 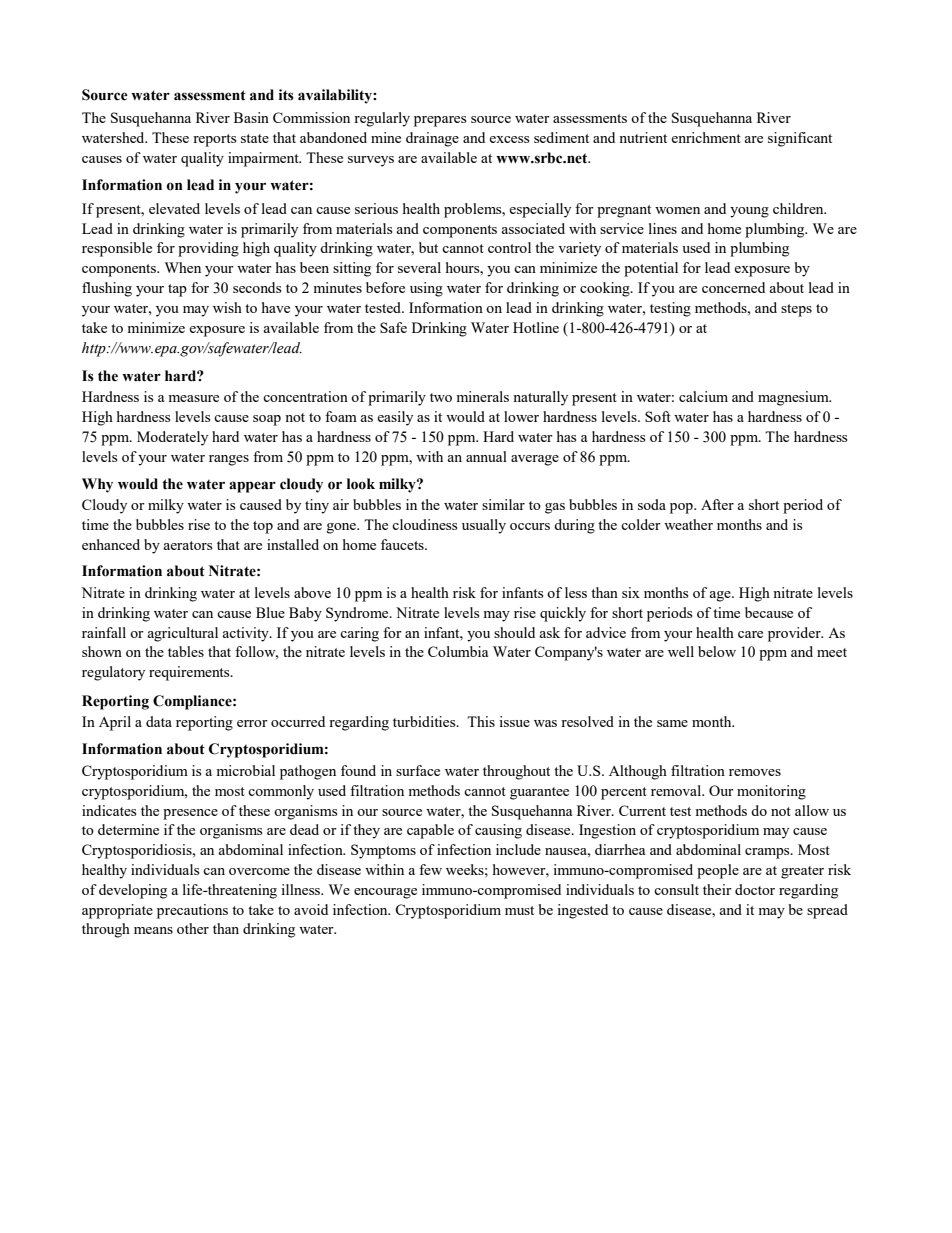 I want to click on aerators, so click(x=187, y=545).
